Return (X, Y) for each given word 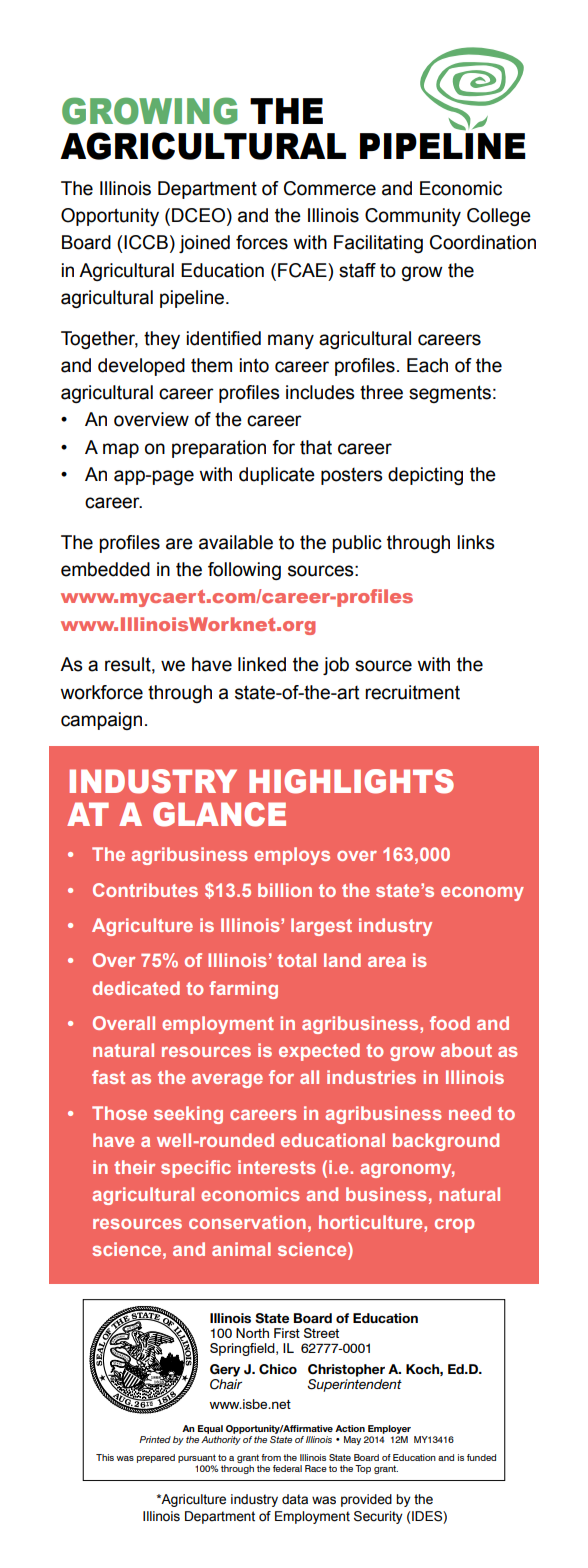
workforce (101, 692)
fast (108, 1077)
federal (287, 1468)
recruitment (412, 692)
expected (319, 1052)
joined (204, 244)
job (336, 666)
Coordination (483, 242)
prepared (156, 1458)
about (466, 1050)
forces (262, 242)
